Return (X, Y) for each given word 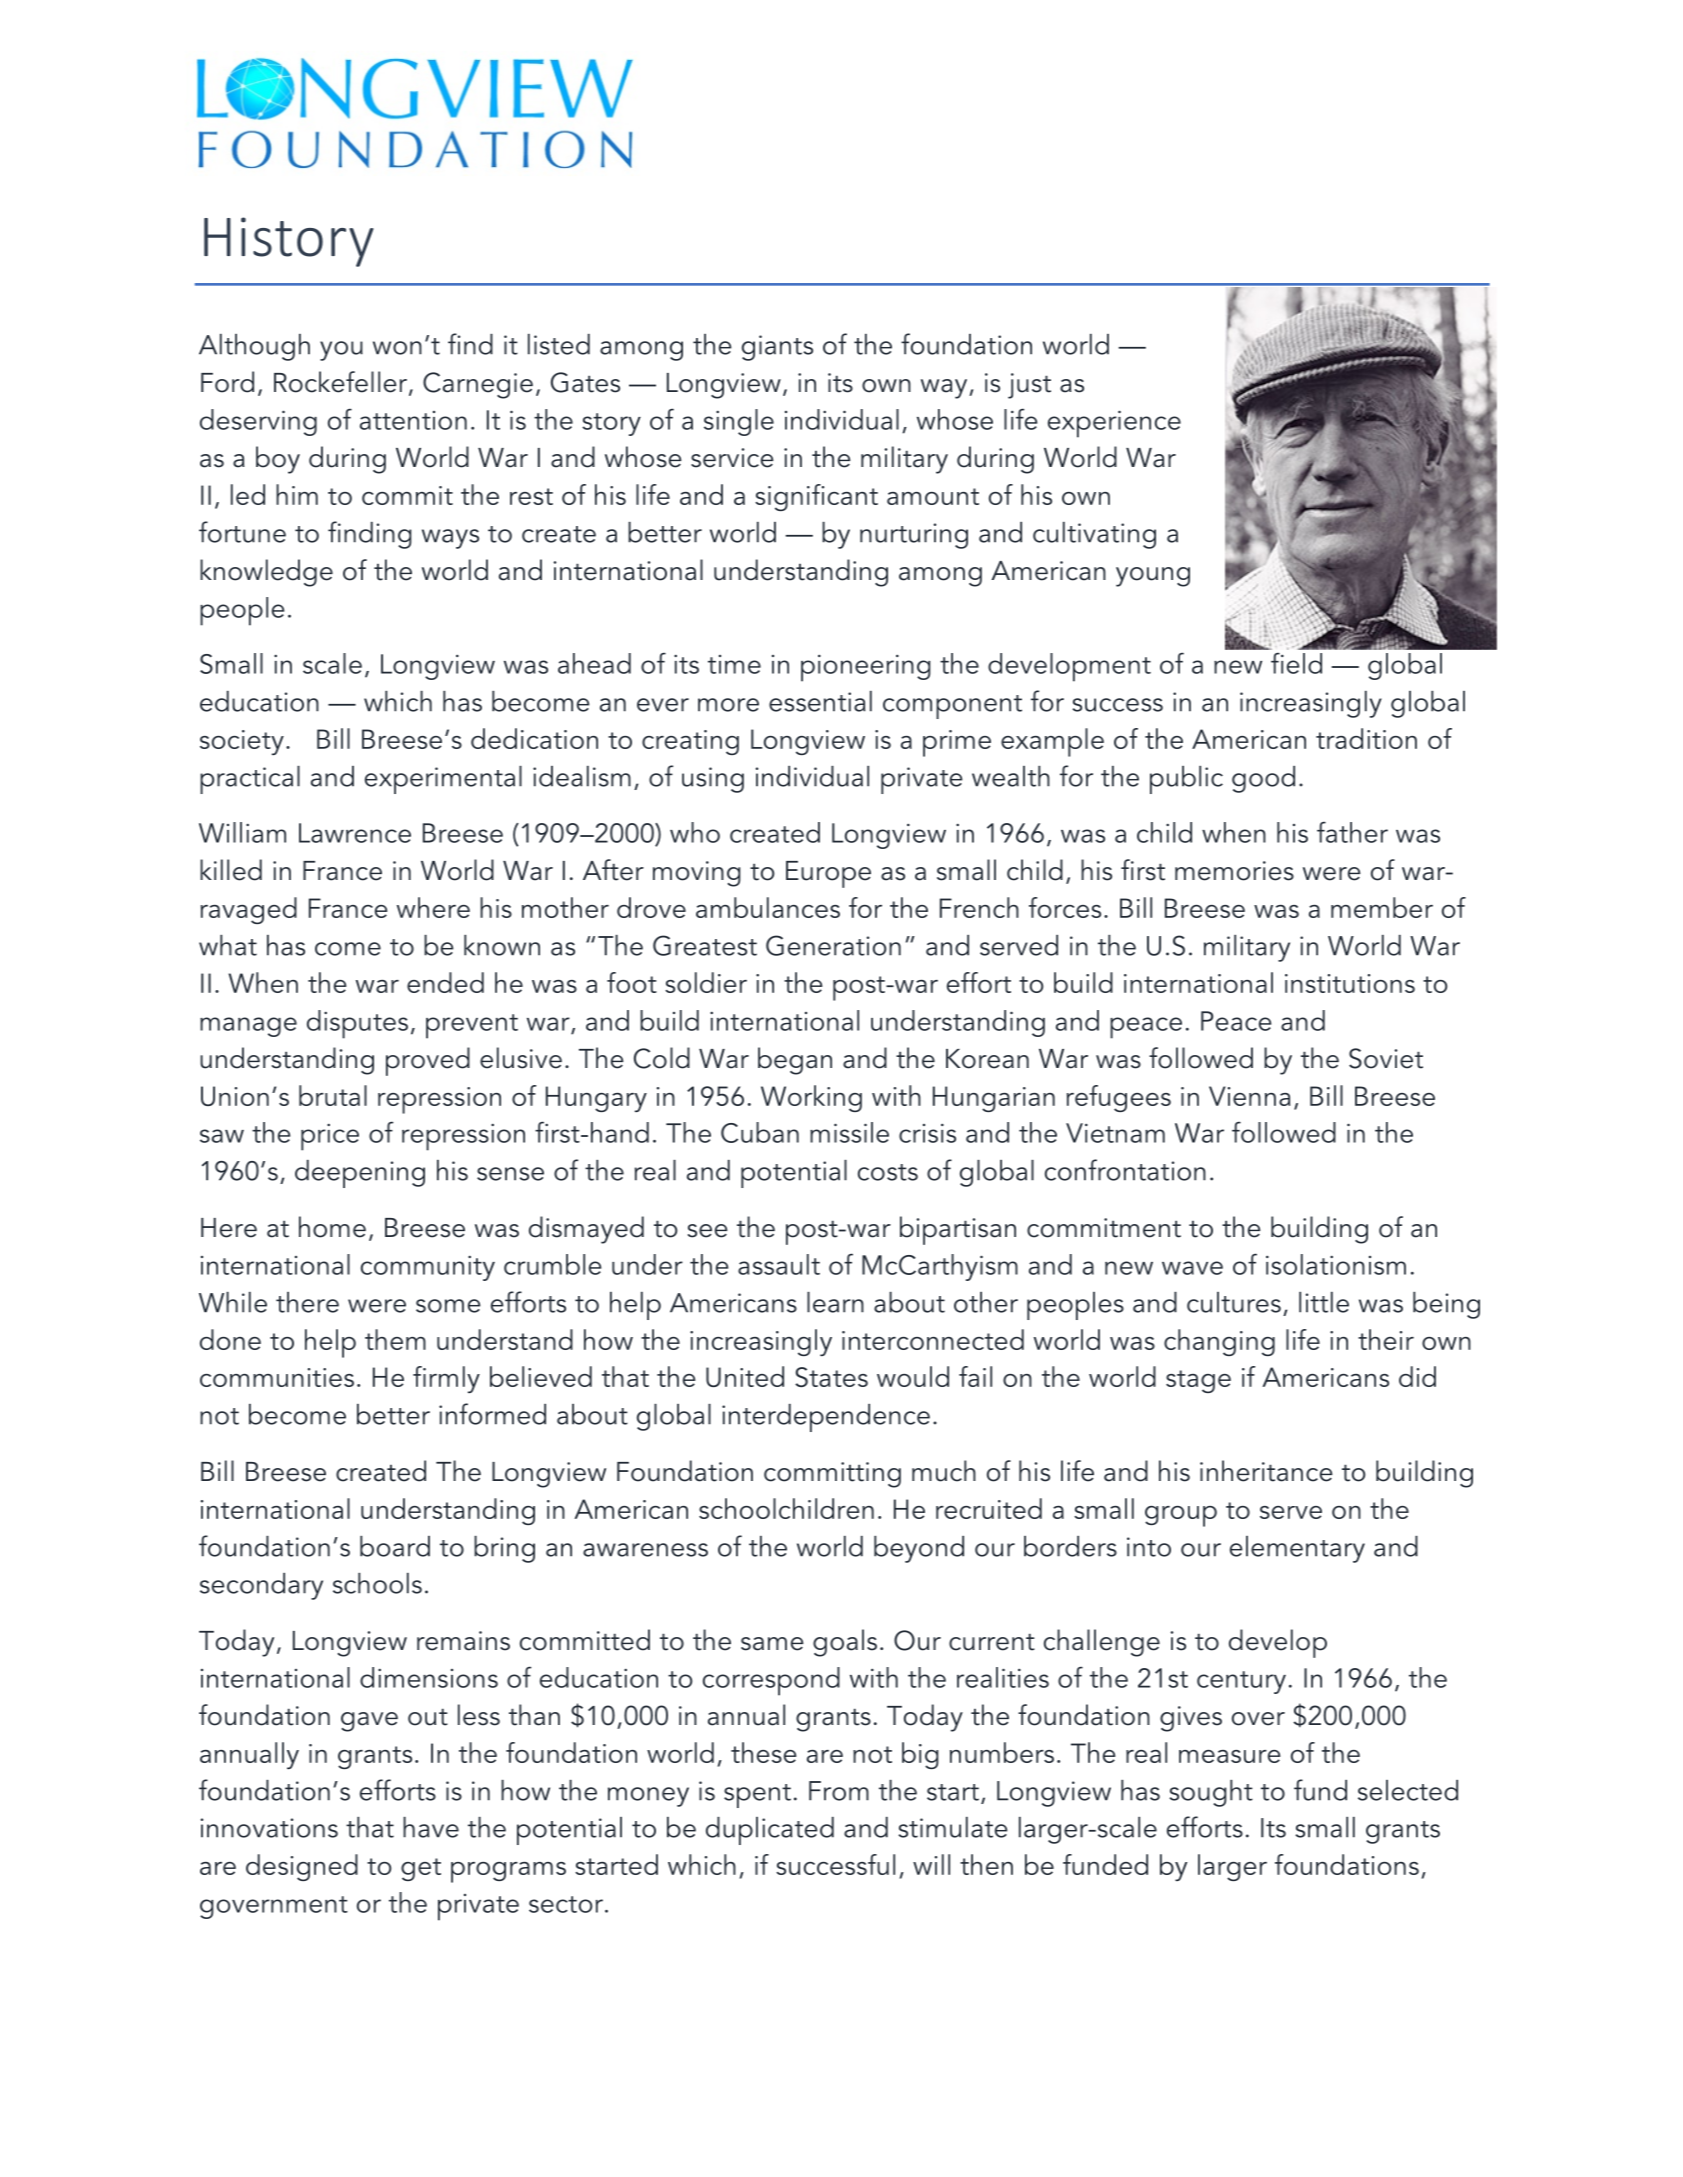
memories (1234, 871)
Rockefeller (342, 383)
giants (777, 348)
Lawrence (355, 833)
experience (1114, 424)
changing (1219, 1342)
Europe (828, 874)
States (831, 1377)
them (395, 1339)
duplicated (770, 1831)
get (421, 1869)
